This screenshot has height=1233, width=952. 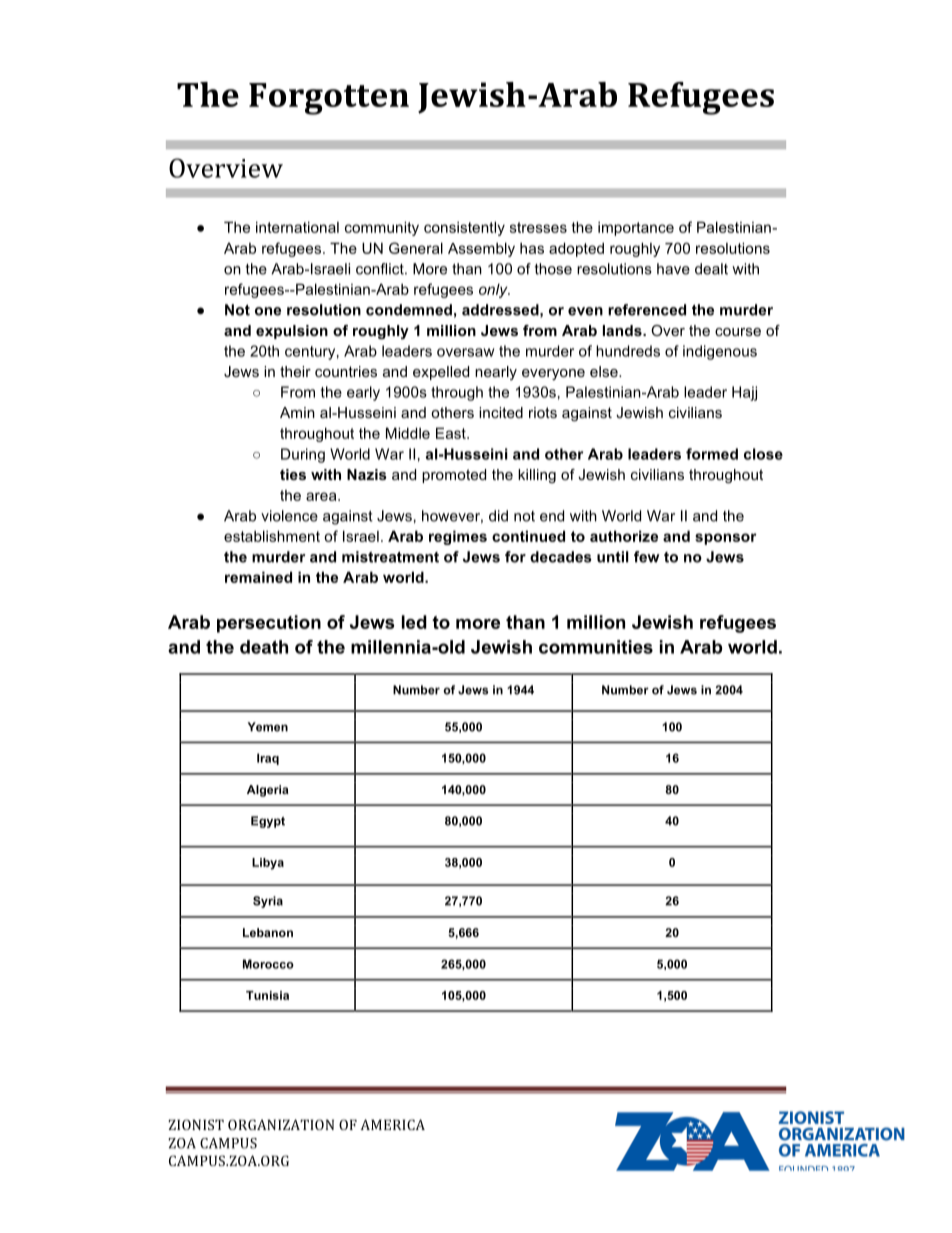 What do you see at coordinates (613, 557) in the screenshot?
I see `until` at bounding box center [613, 557].
